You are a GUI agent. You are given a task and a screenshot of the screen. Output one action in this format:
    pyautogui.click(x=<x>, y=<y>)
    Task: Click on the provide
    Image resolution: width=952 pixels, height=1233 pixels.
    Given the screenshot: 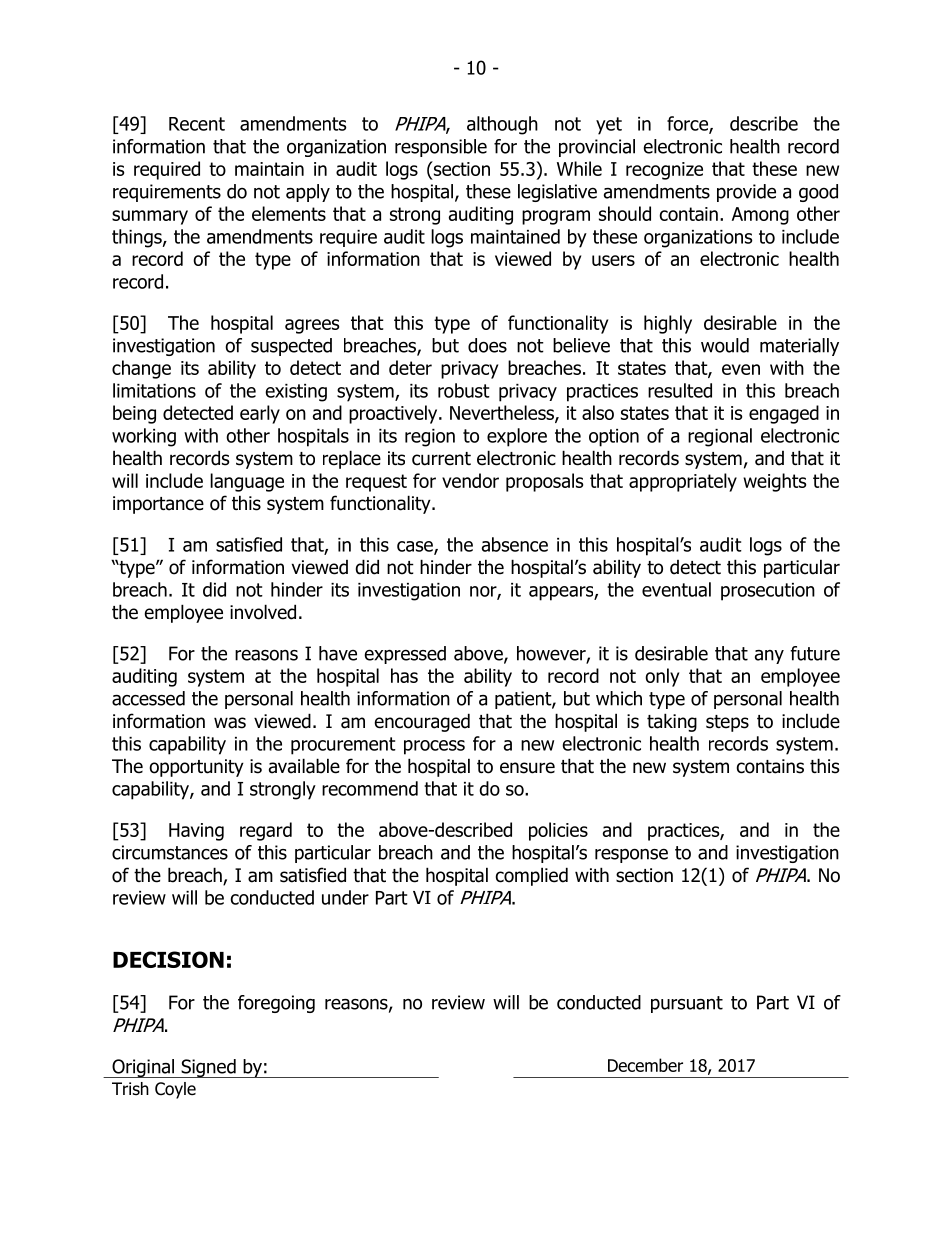 What is the action you would take?
    pyautogui.click(x=746, y=193)
